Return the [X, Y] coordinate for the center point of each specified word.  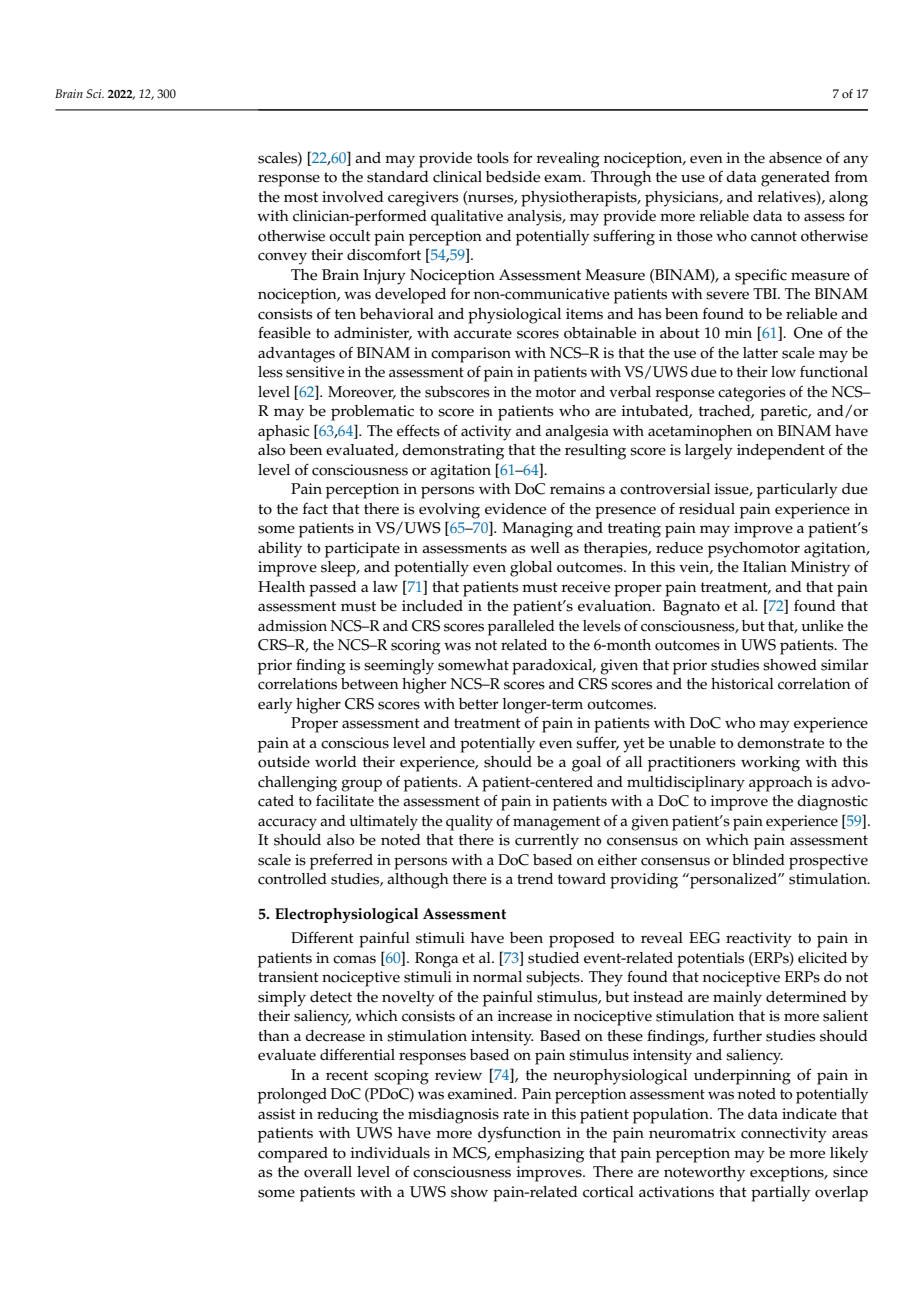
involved [353, 197]
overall [328, 1172]
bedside [513, 177]
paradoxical [553, 667]
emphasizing [539, 1155]
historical [742, 684]
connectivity [784, 1135]
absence [795, 158]
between [370, 684]
